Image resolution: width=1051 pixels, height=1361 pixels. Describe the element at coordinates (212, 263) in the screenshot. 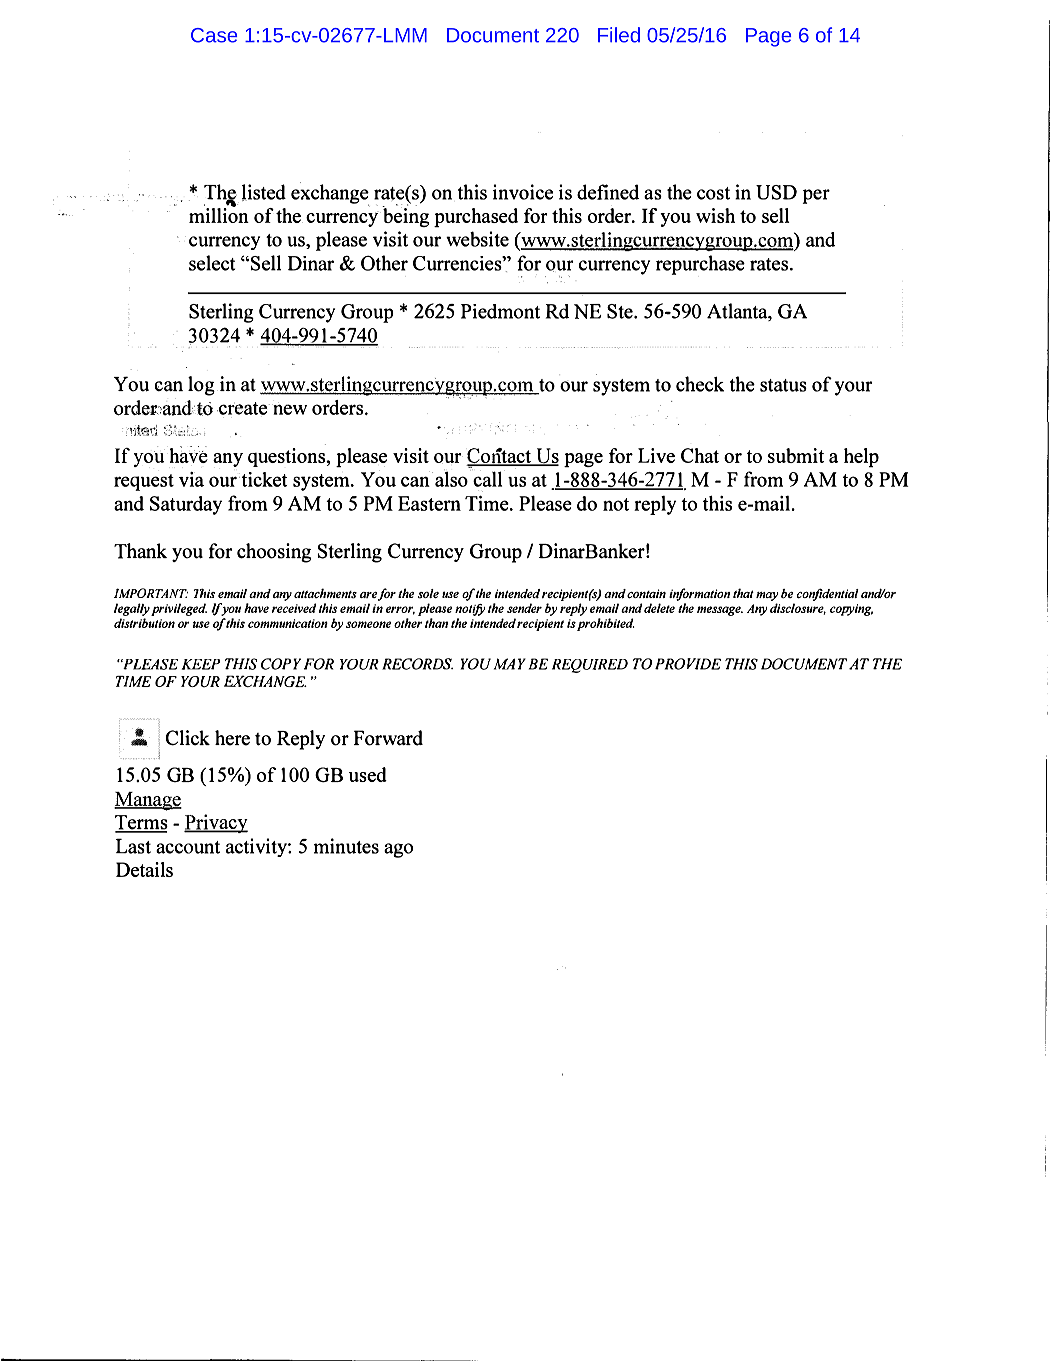

I see `select` at that location.
